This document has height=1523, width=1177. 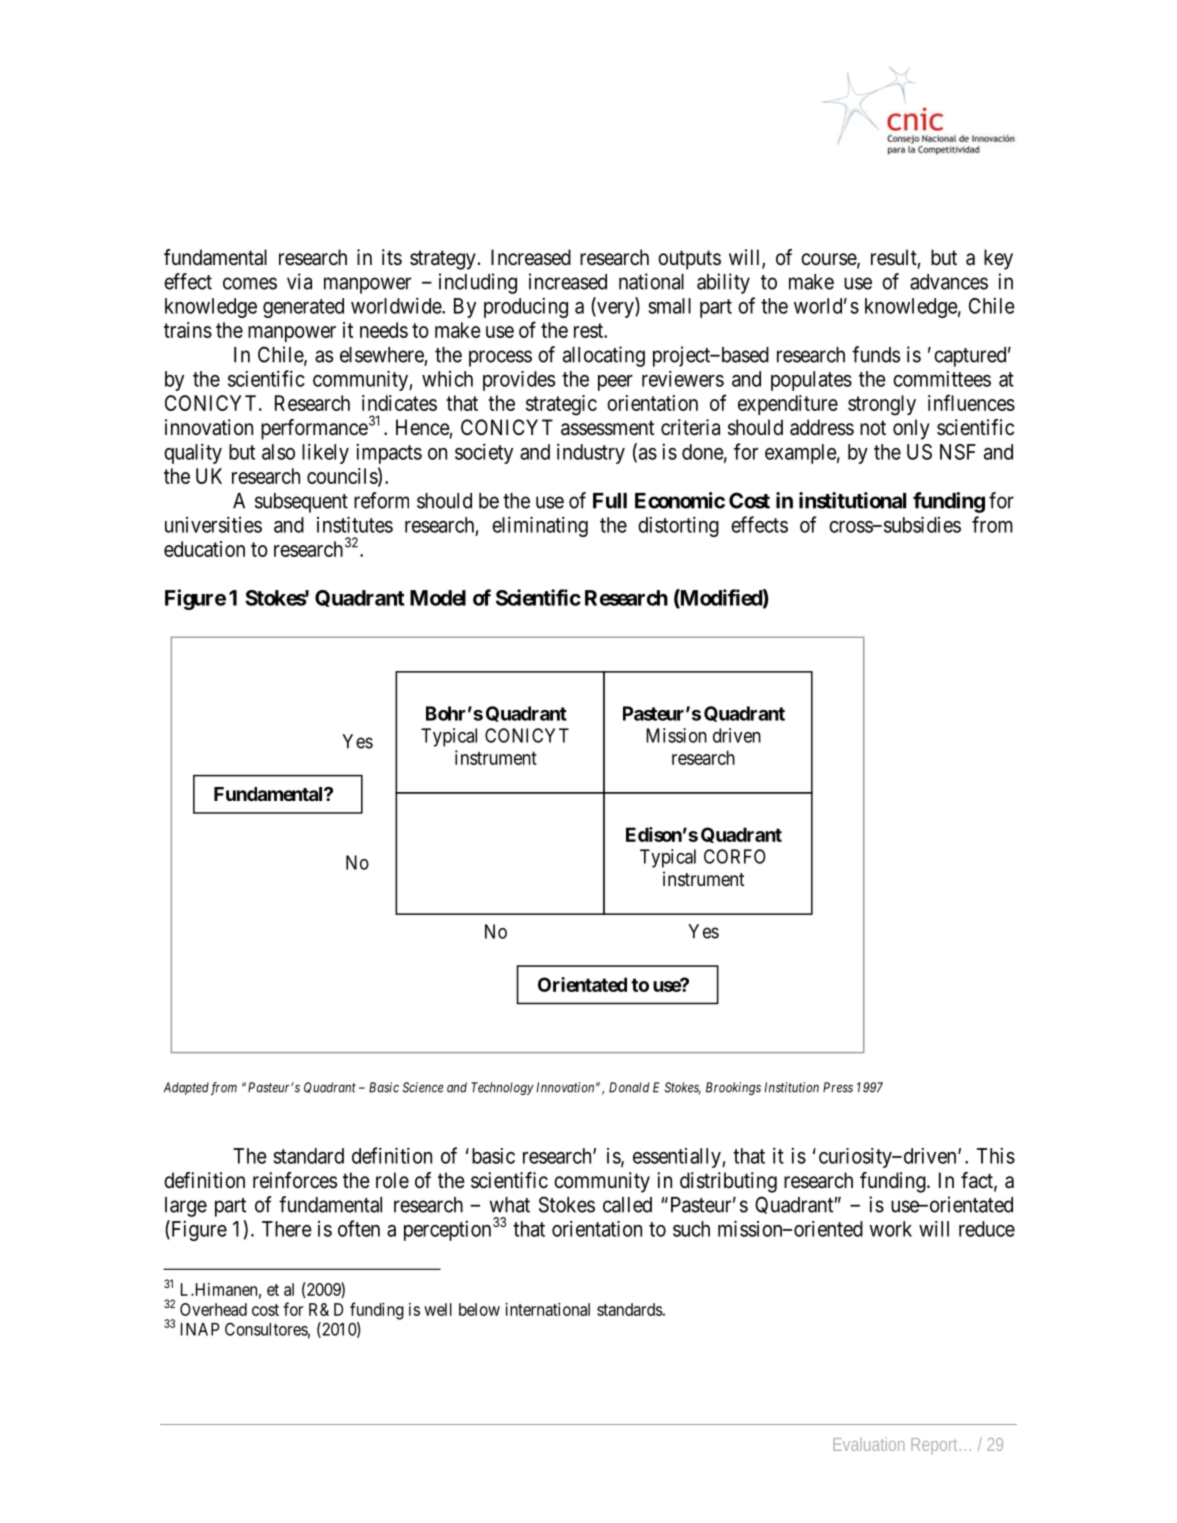 I want to click on Overhead, so click(x=213, y=1309).
